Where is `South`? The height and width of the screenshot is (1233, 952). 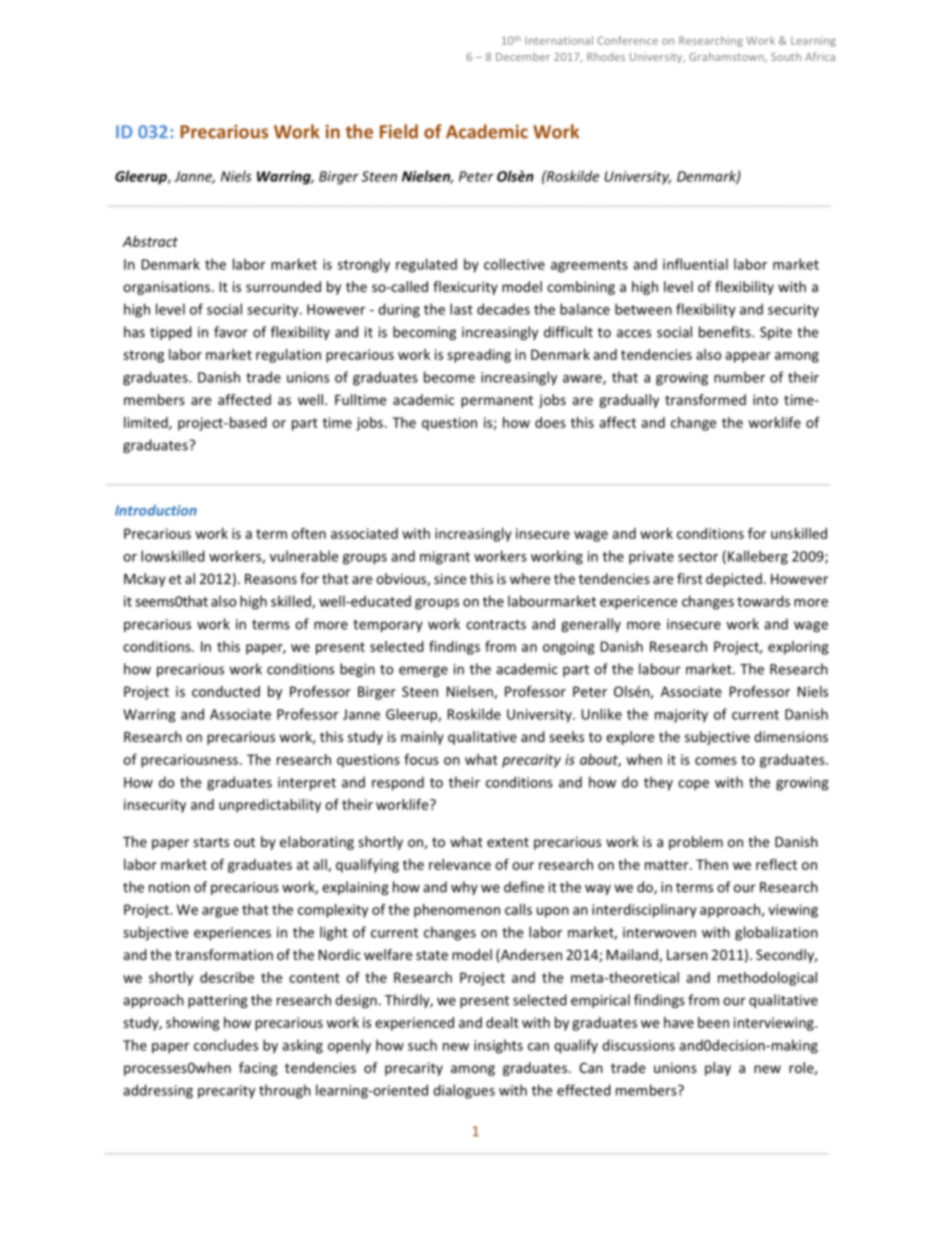 South is located at coordinates (786, 56).
